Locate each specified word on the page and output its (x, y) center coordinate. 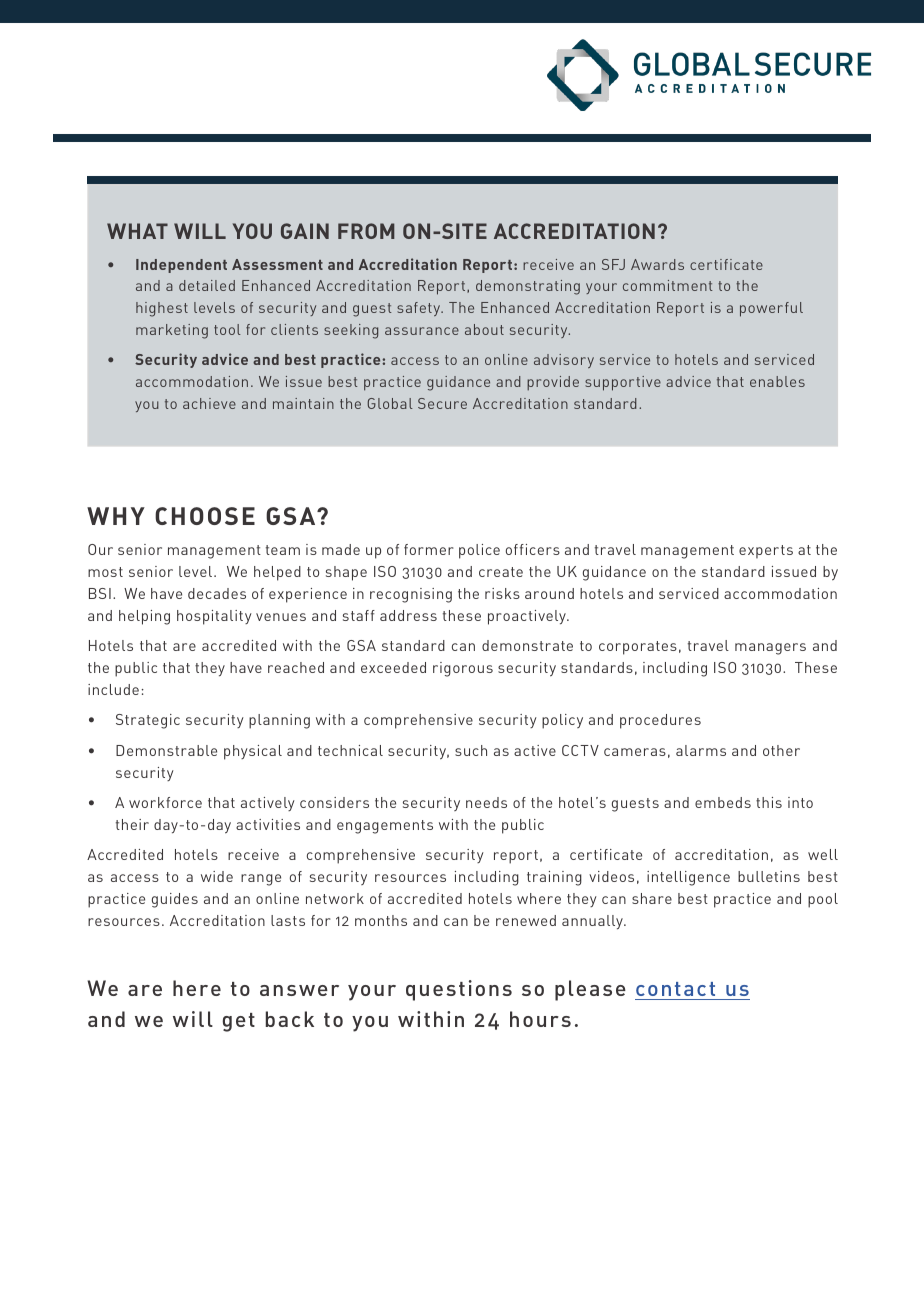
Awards (657, 264)
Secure (442, 403)
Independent (181, 266)
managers (770, 649)
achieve (209, 403)
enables (777, 381)
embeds (723, 802)
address (408, 615)
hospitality (214, 617)
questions (459, 990)
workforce (165, 802)
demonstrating (528, 287)
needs (486, 802)
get (239, 1022)
